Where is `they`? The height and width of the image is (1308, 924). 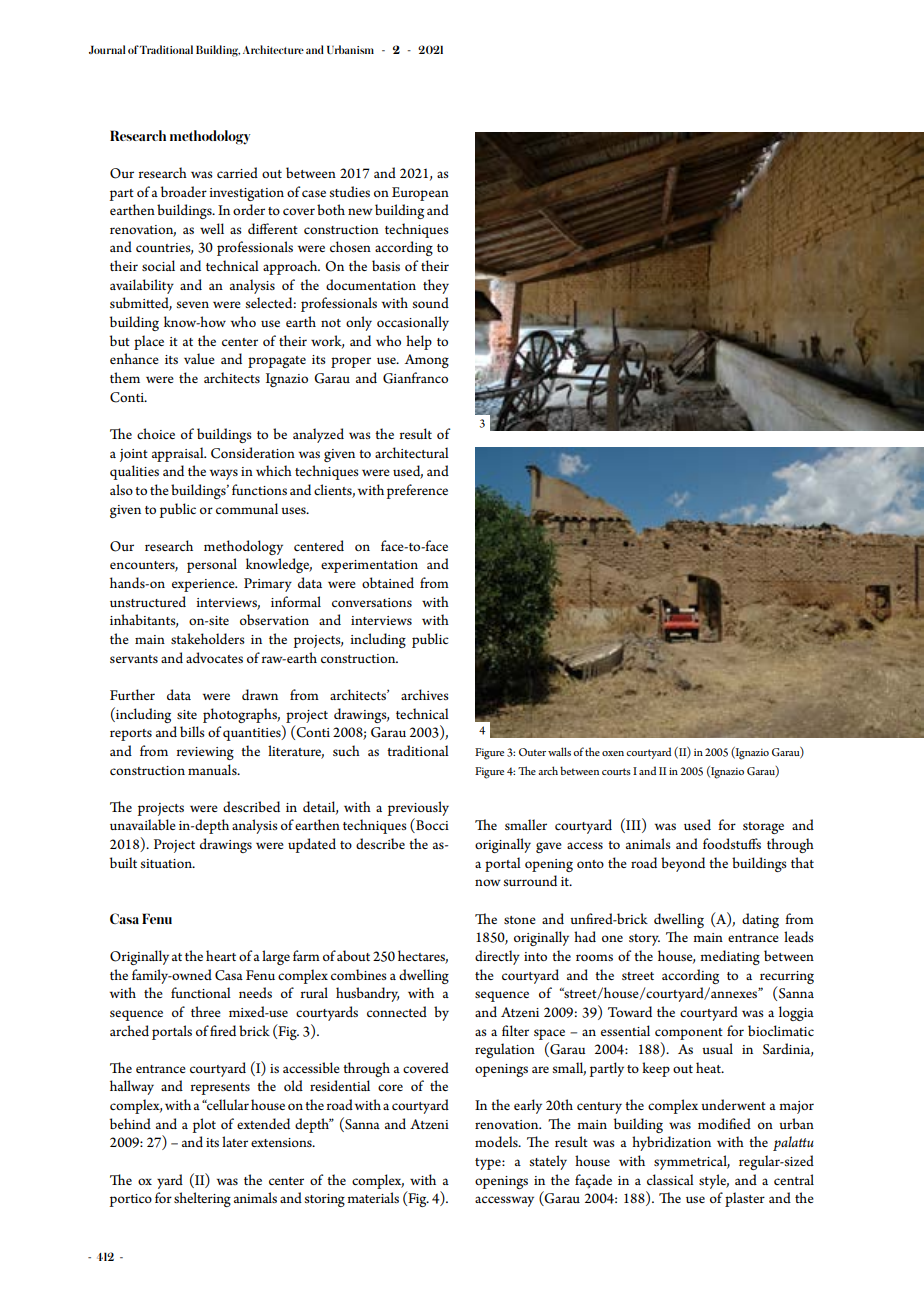 they is located at coordinates (436, 286).
